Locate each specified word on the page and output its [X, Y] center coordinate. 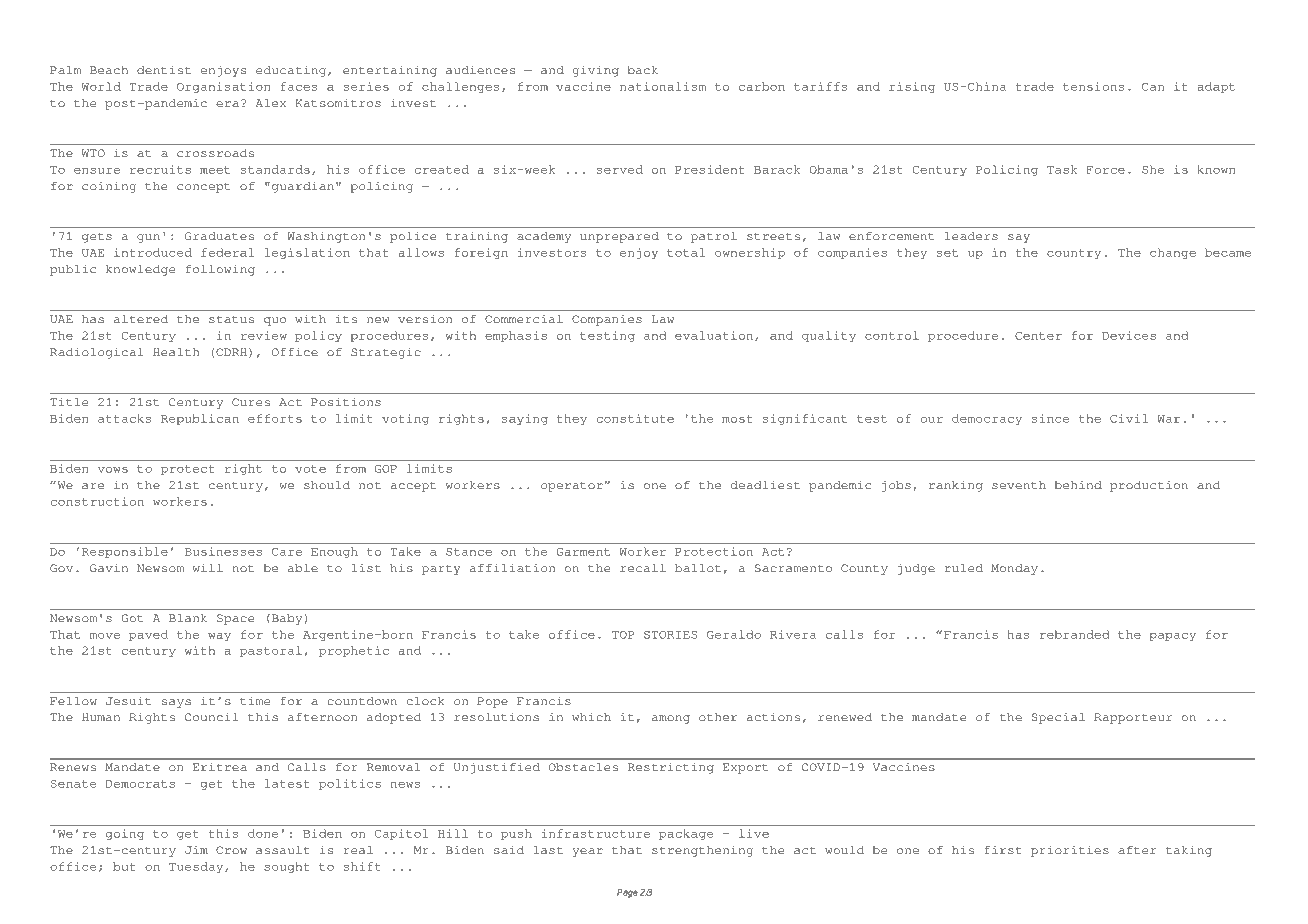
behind [1078, 485]
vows [113, 470]
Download [173, 26]
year [588, 852]
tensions [1093, 86]
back [642, 70]
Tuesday [197, 867]
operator [572, 487]
